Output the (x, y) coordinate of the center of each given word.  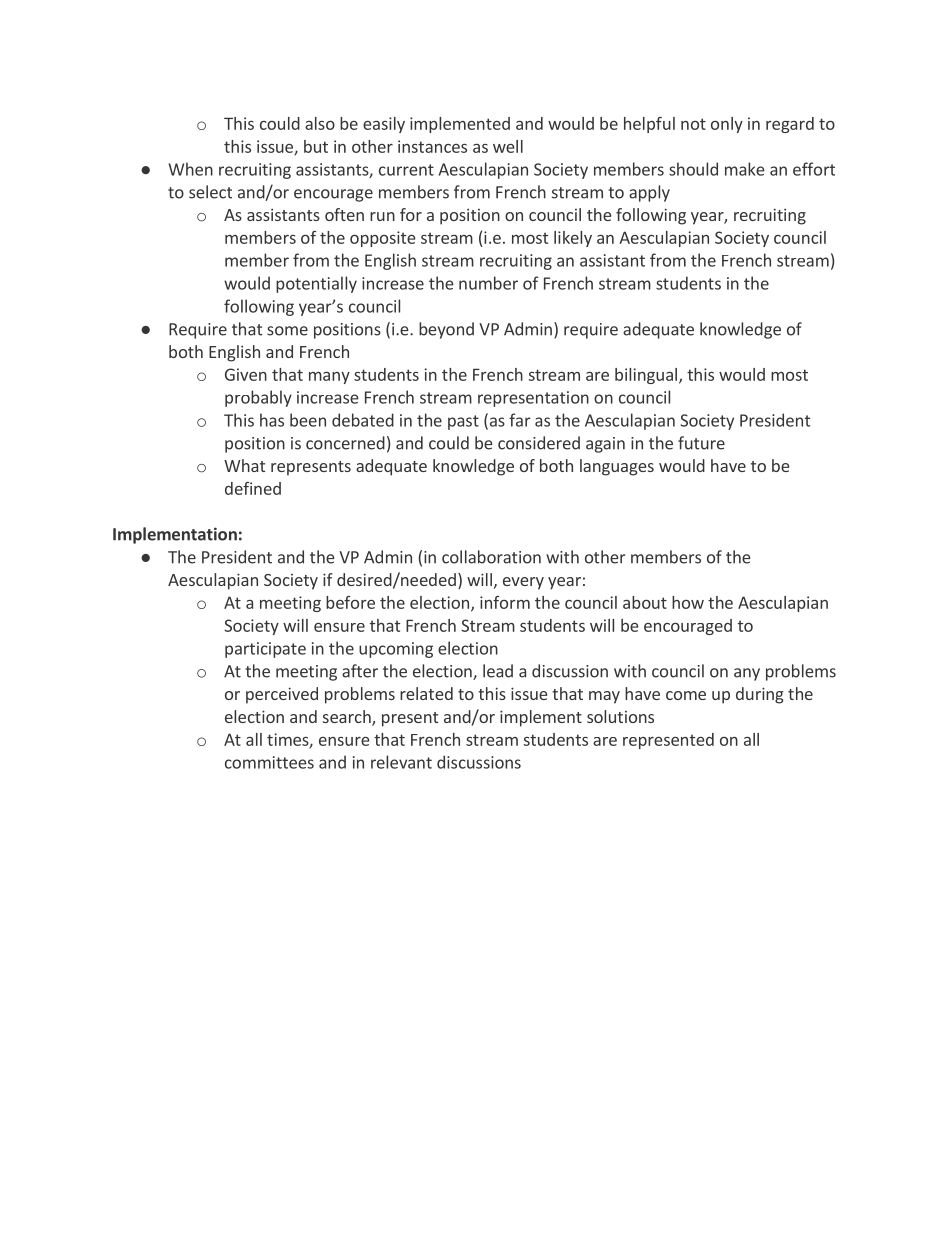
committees (269, 762)
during (760, 695)
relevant (401, 762)
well (508, 146)
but (316, 146)
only (727, 125)
